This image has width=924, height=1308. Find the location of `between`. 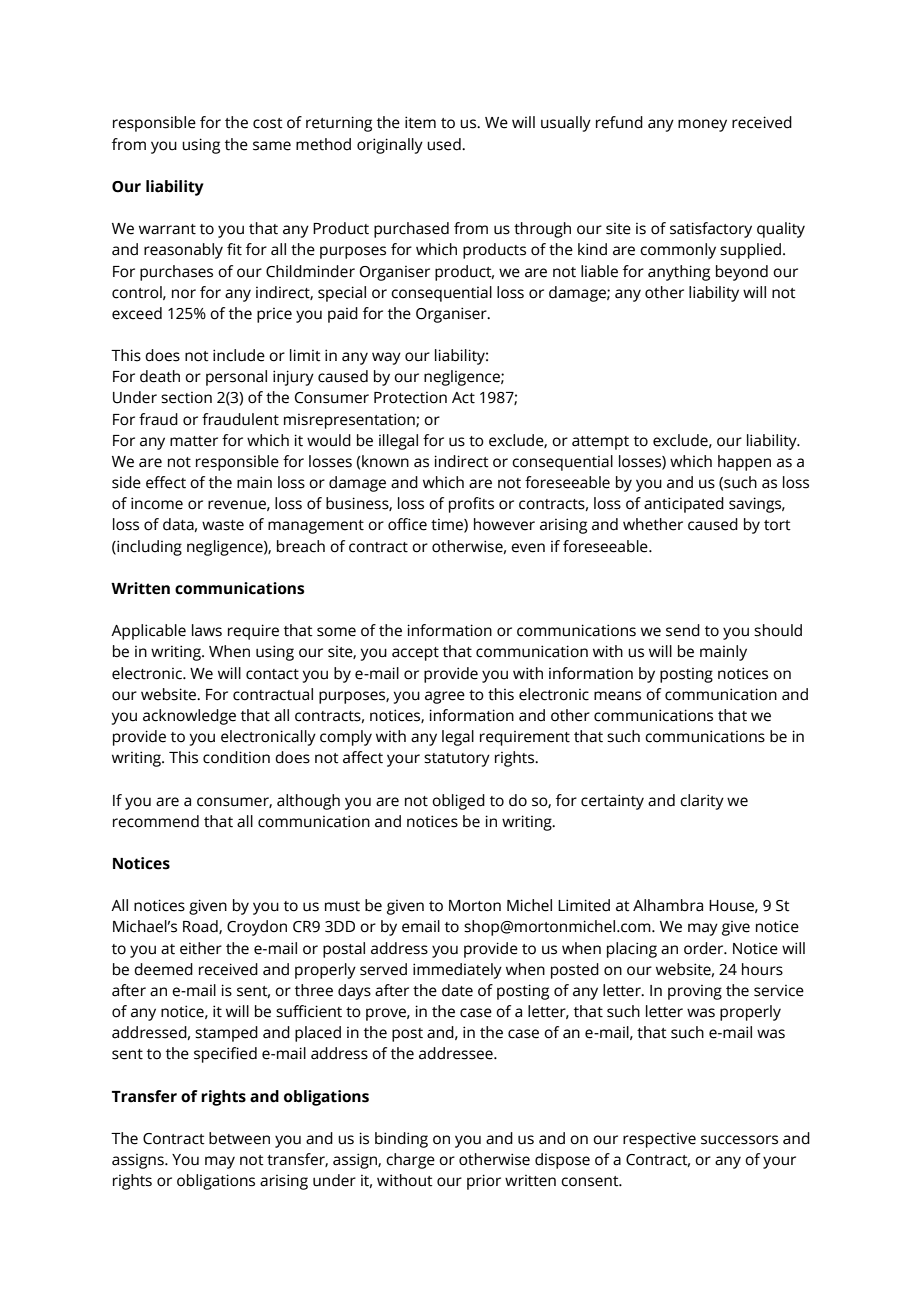

between is located at coordinates (239, 1138).
